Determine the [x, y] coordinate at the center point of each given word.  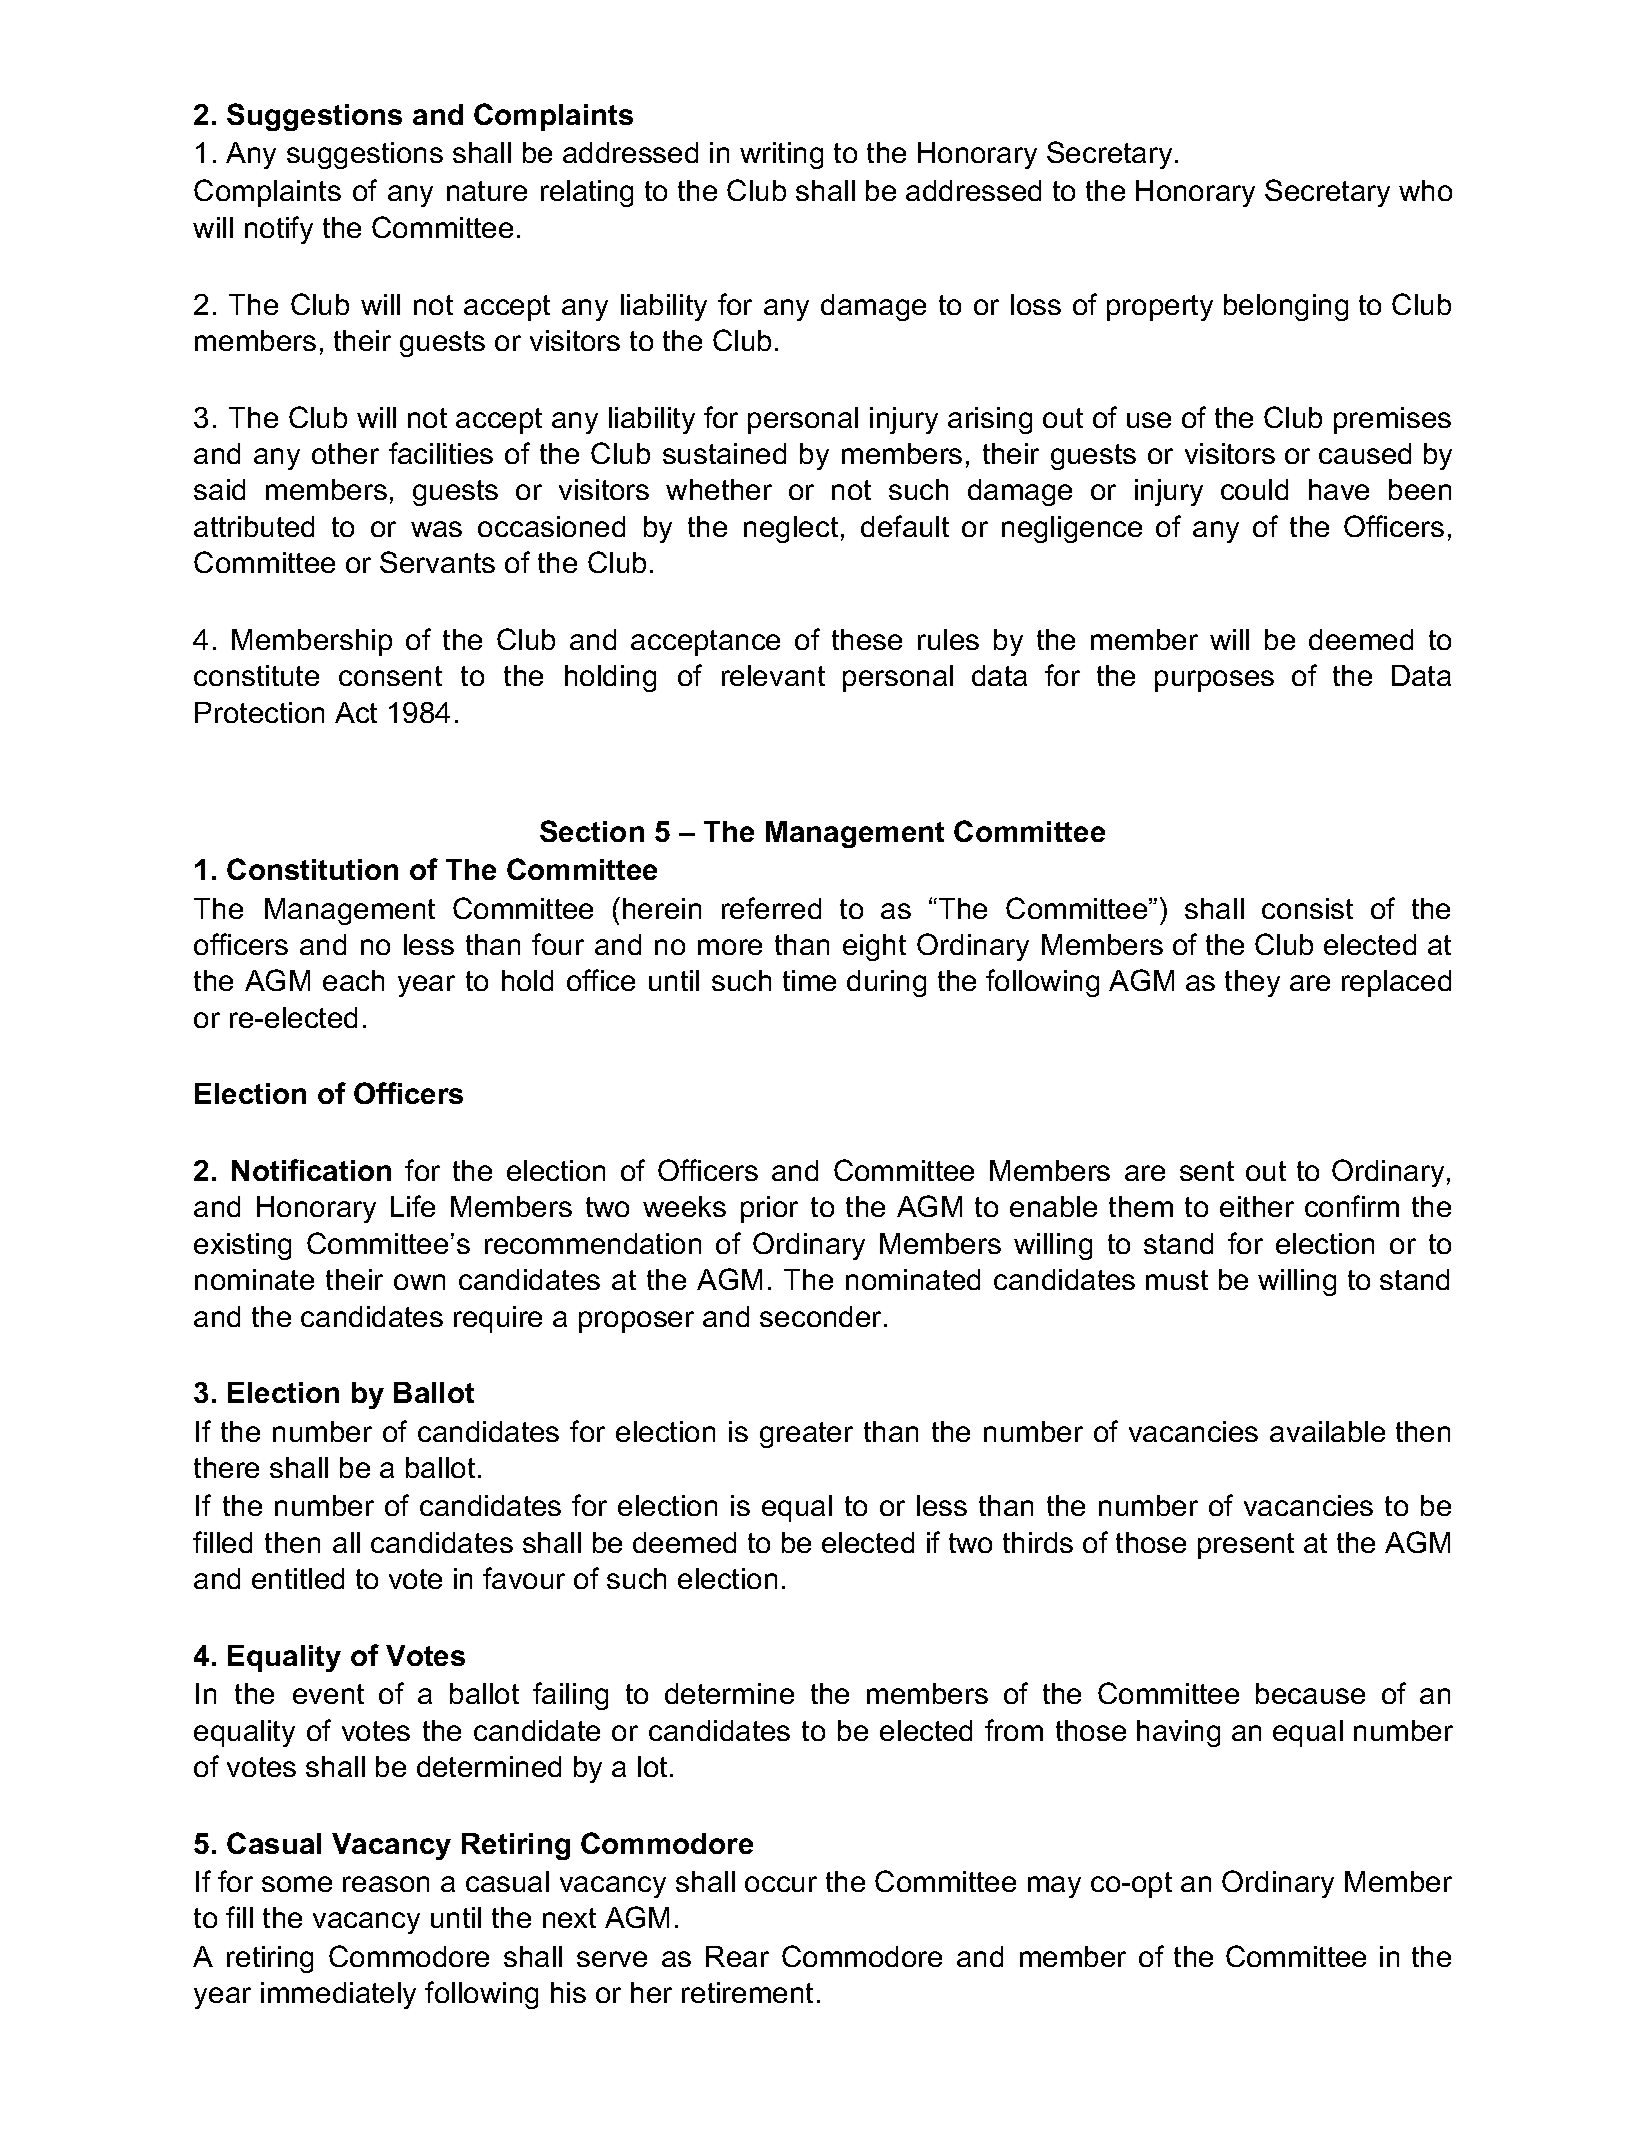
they [1252, 983]
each [353, 980]
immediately [338, 1995]
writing [781, 155]
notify [279, 230]
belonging [1286, 307]
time [809, 980]
